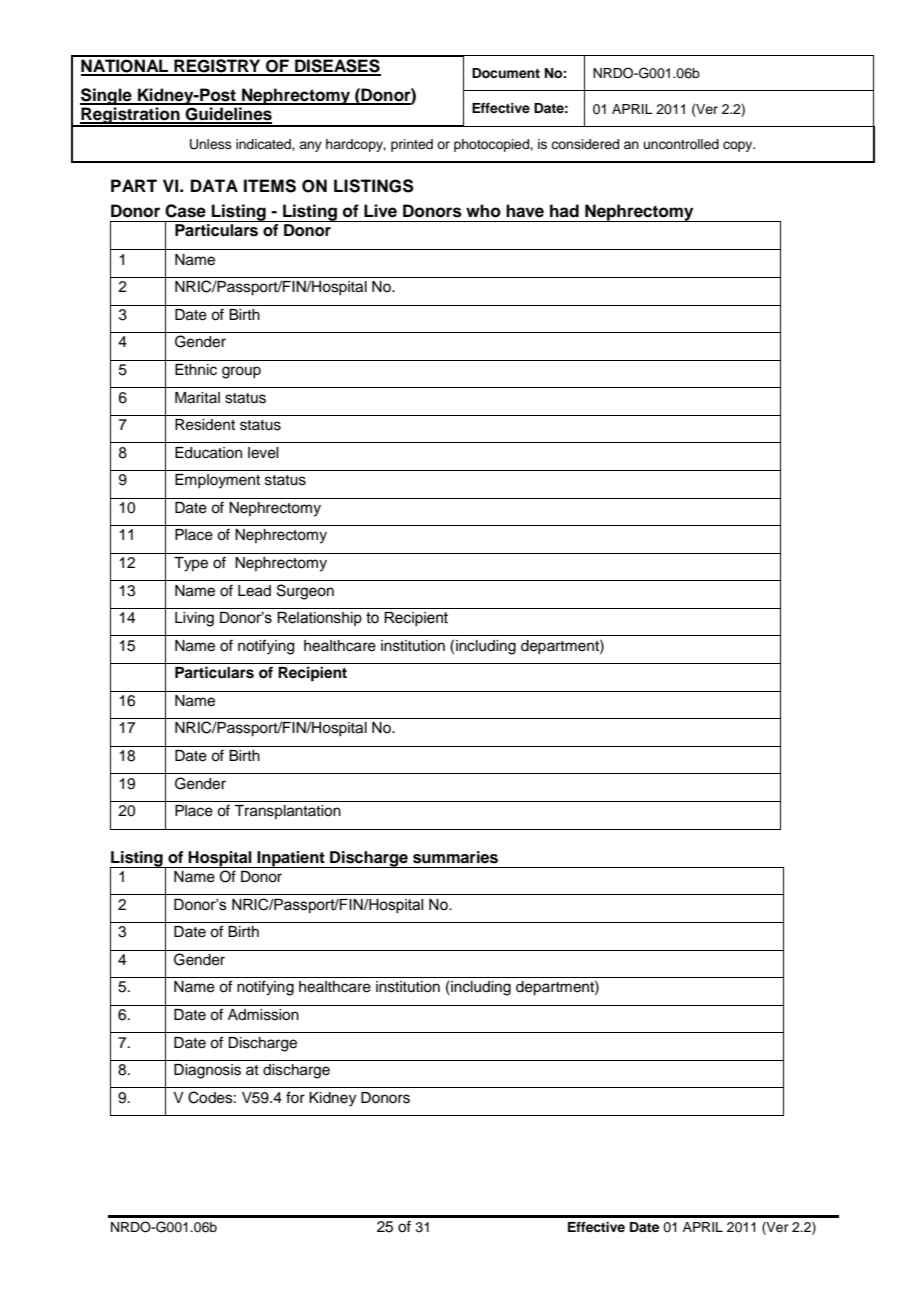 The image size is (924, 1308). What do you see at coordinates (211, 144) in the screenshot?
I see `Unless` at bounding box center [211, 144].
